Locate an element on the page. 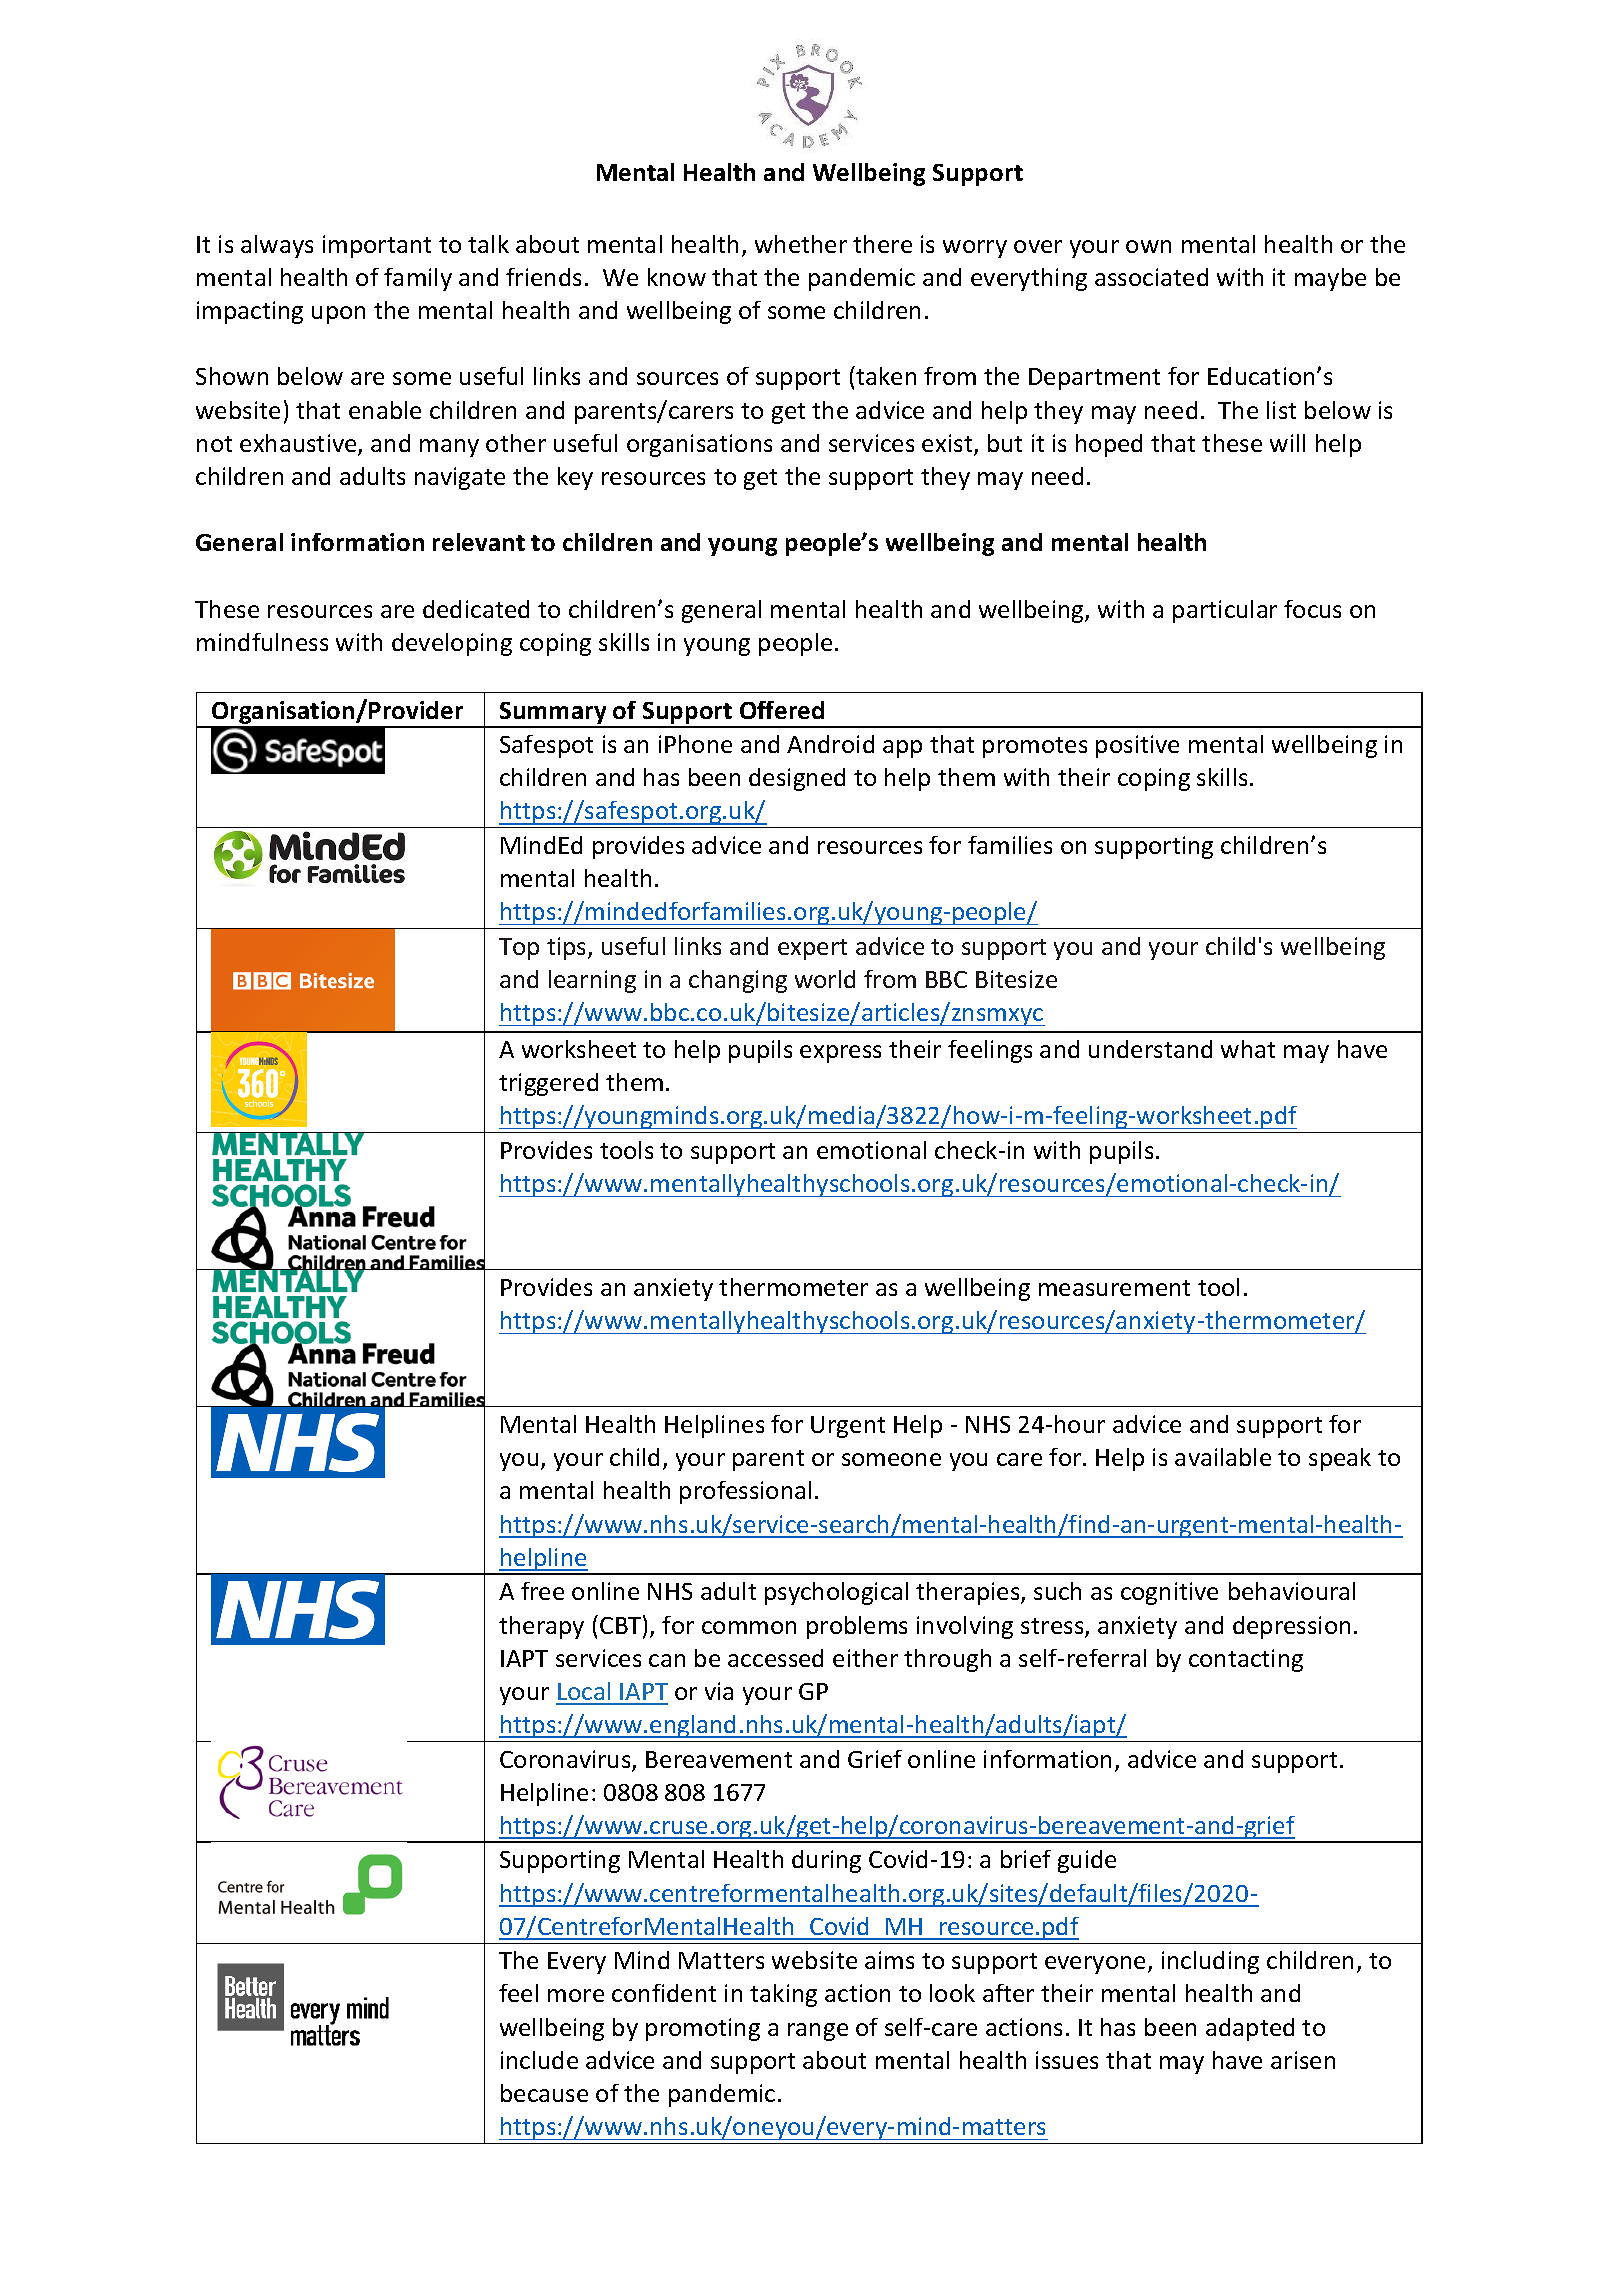  common is located at coordinates (749, 1627).
